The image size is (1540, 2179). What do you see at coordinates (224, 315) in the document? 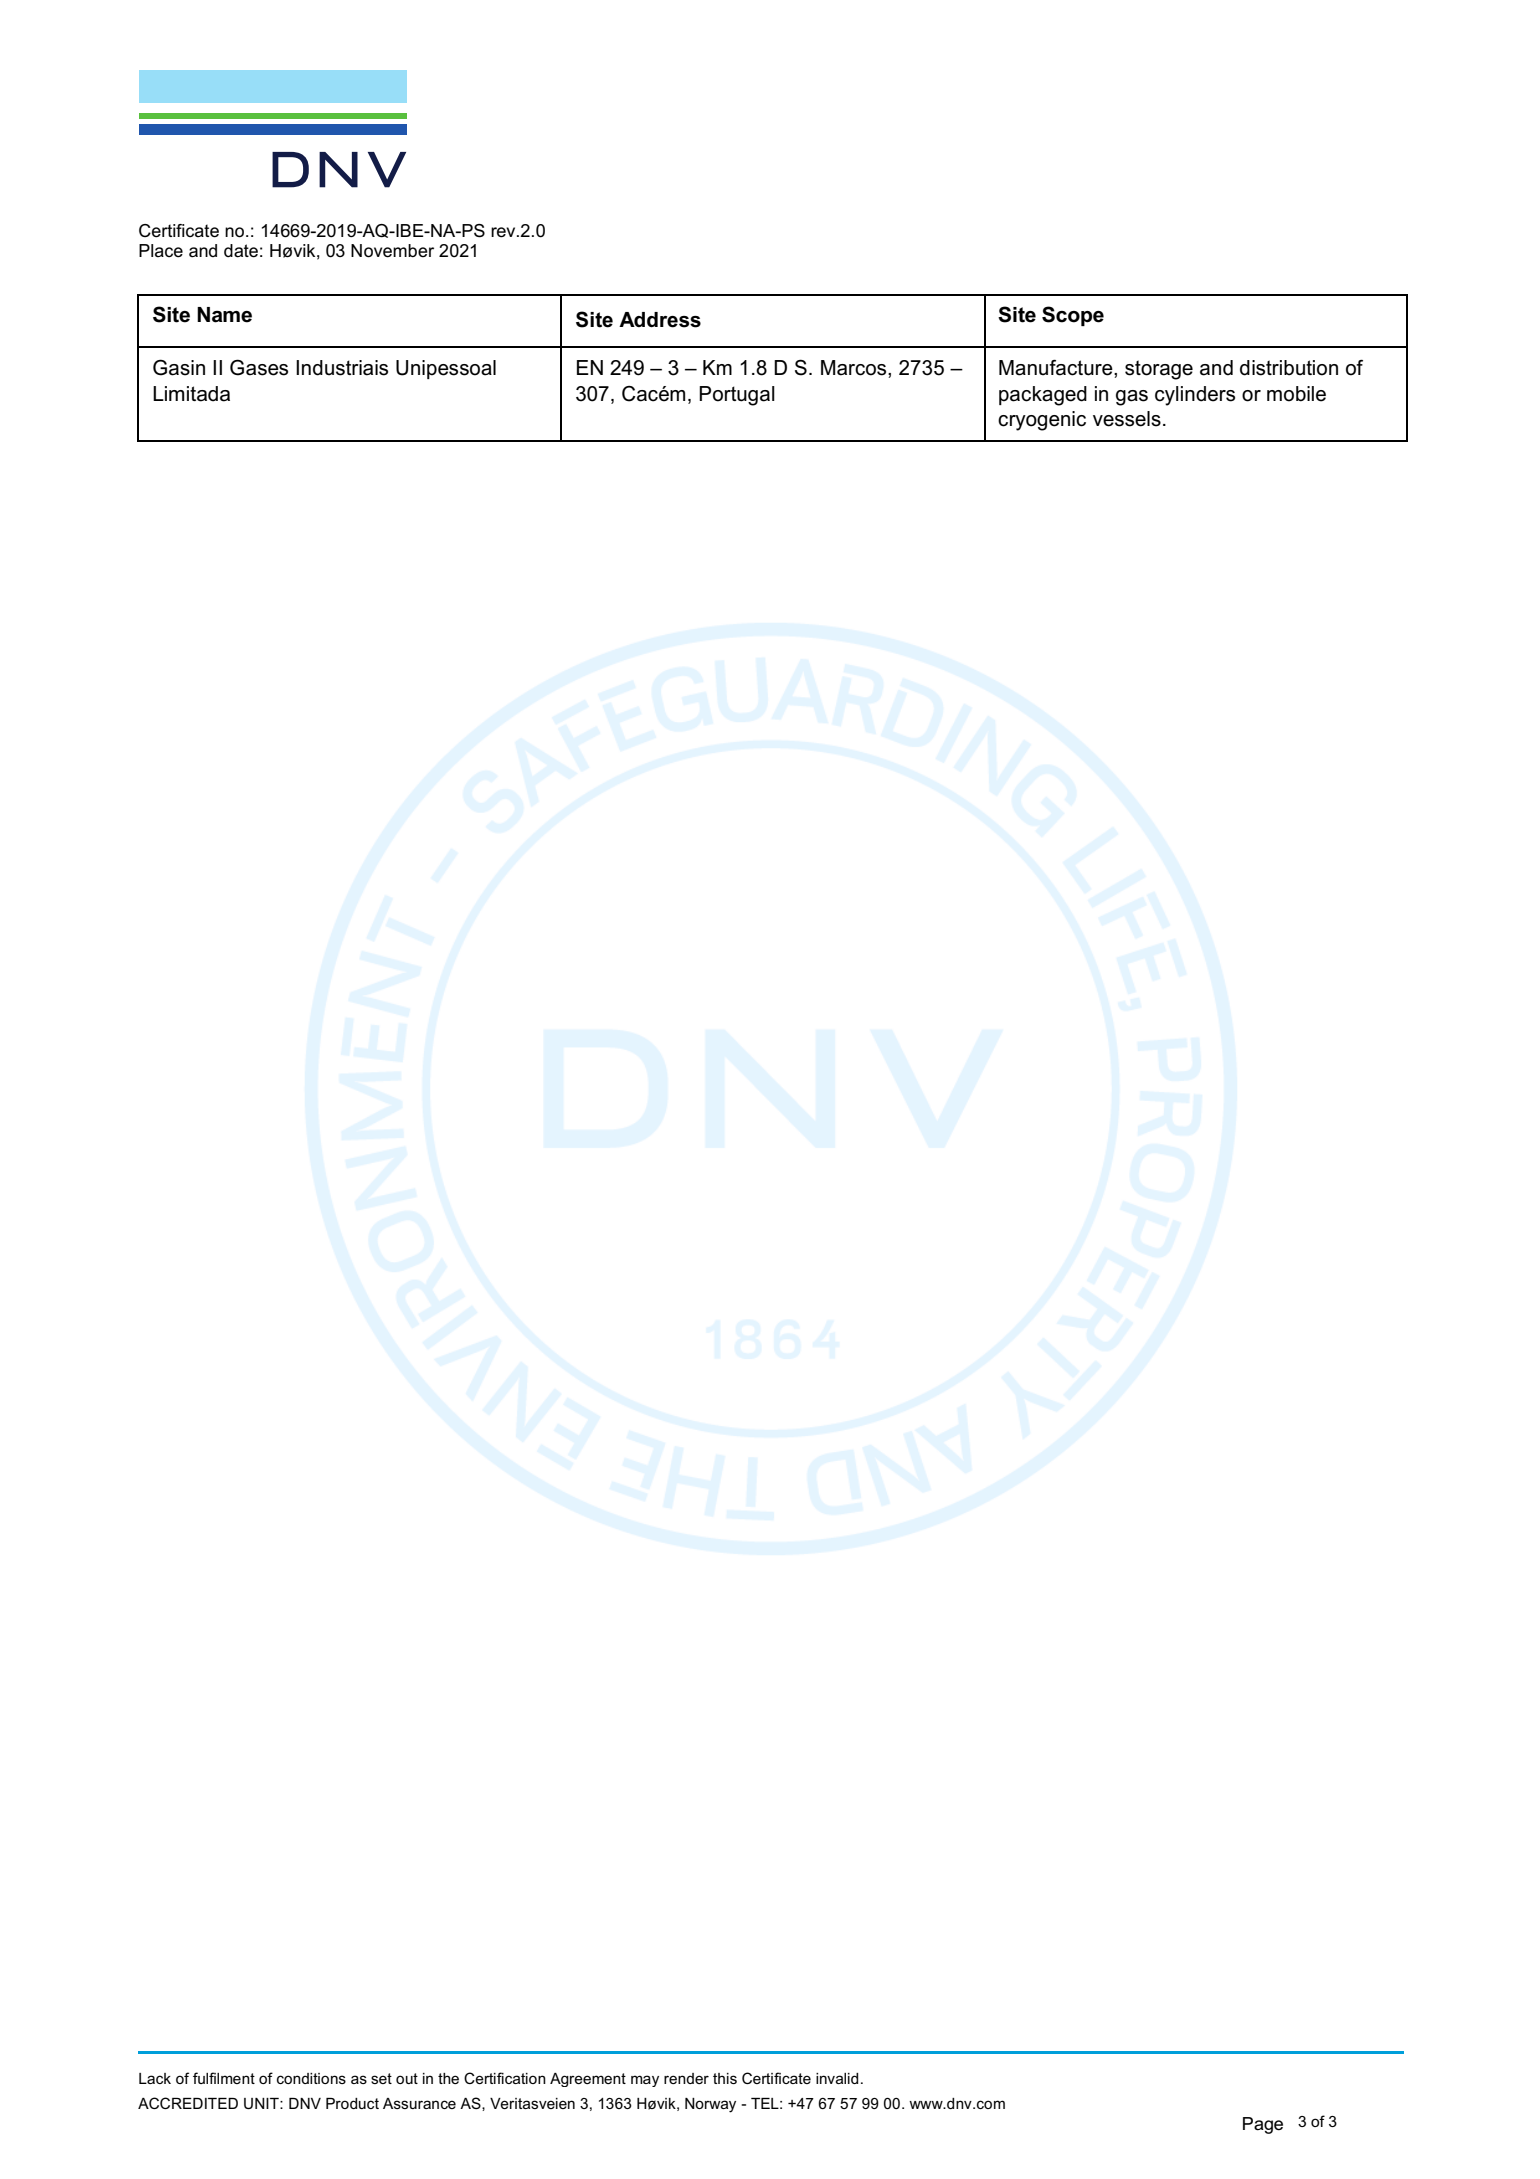
I see `Name` at bounding box center [224, 315].
